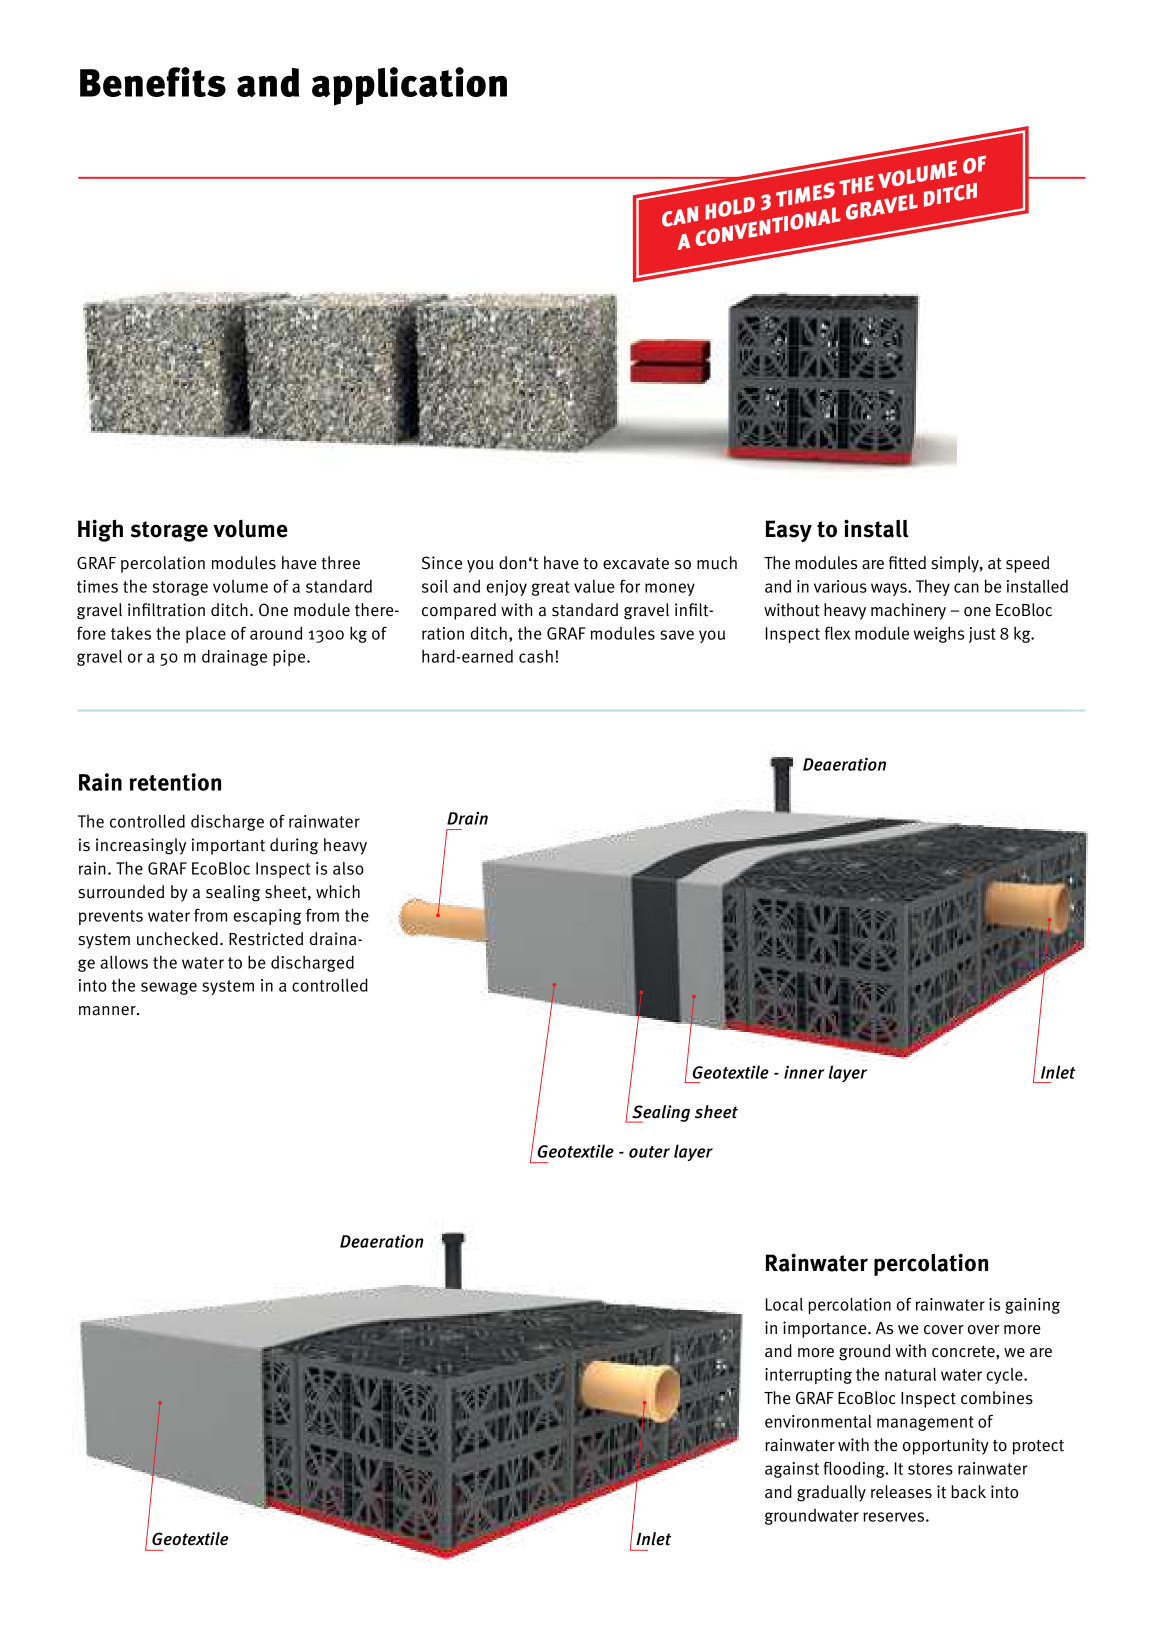  I want to click on great, so click(551, 588).
